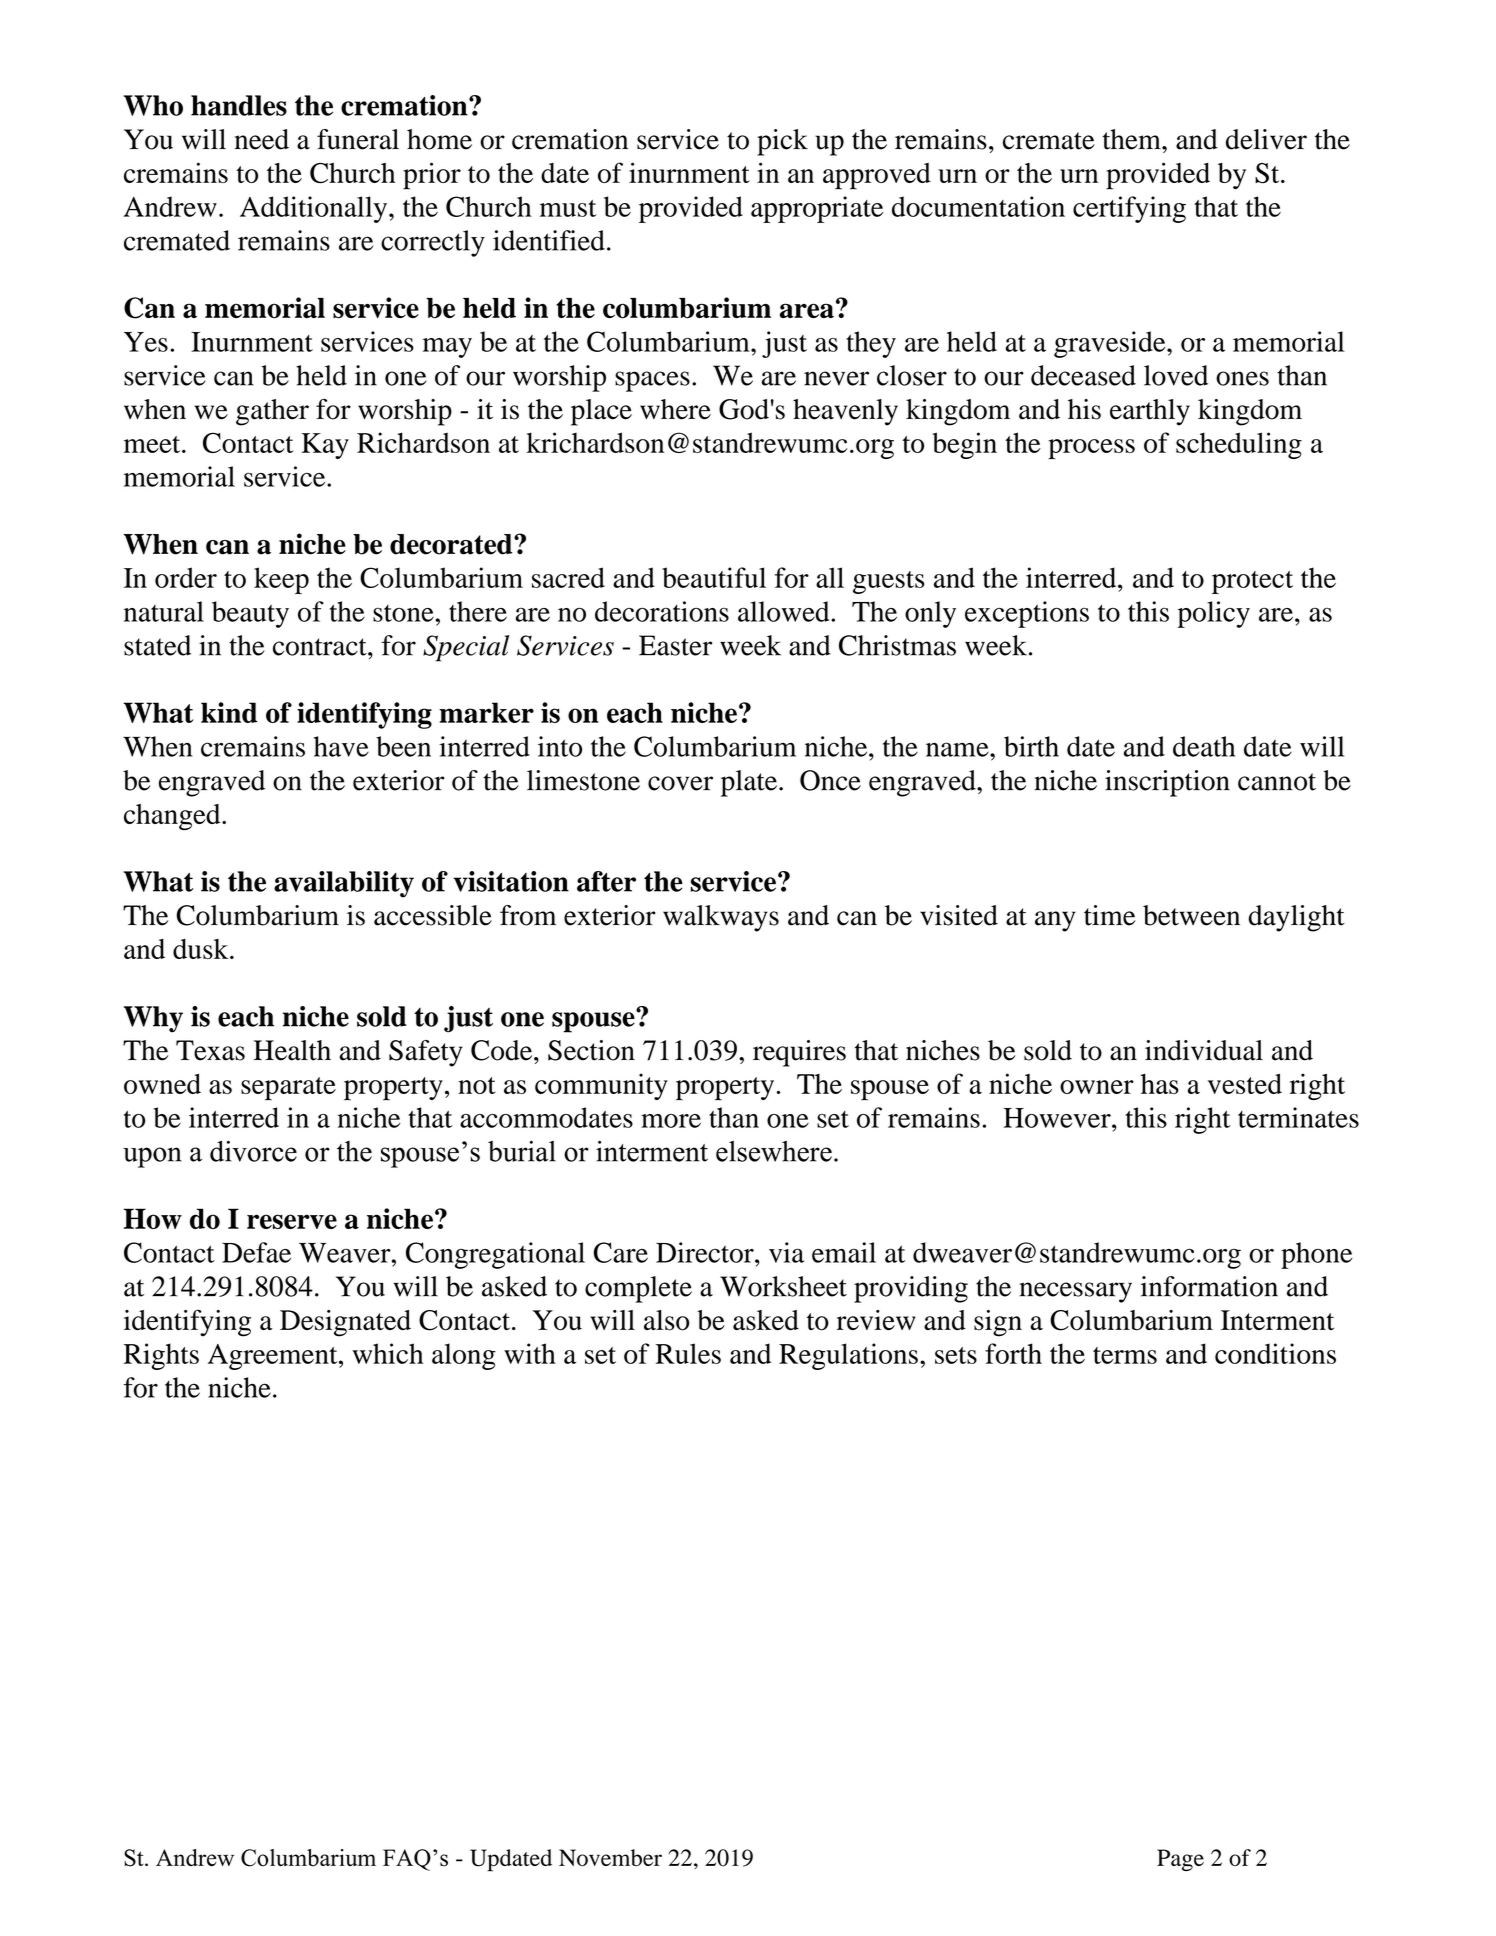 The width and height of the screenshot is (1496, 1936). I want to click on pick, so click(782, 142).
